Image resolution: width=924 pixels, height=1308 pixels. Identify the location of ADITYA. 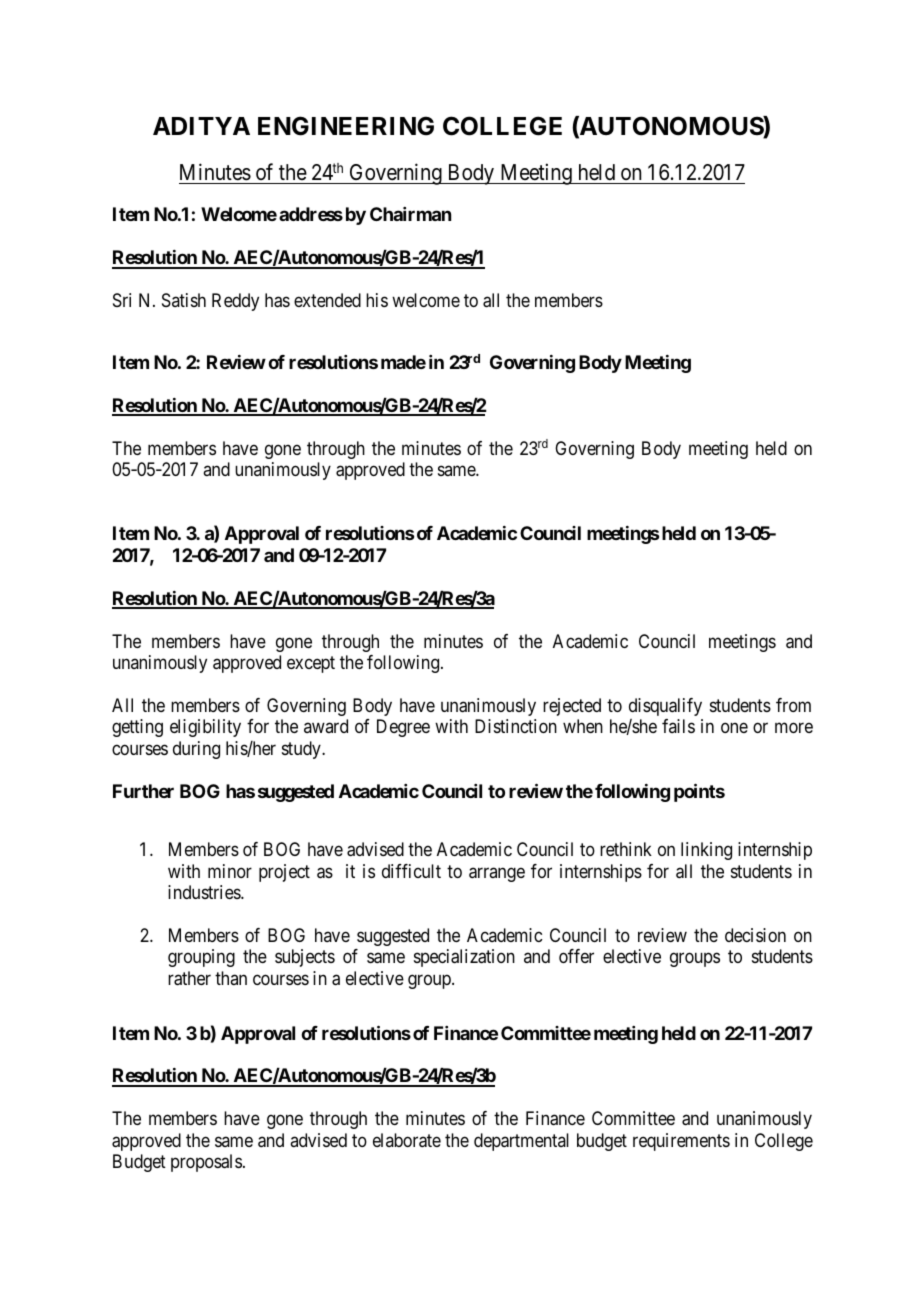
(201, 126).
